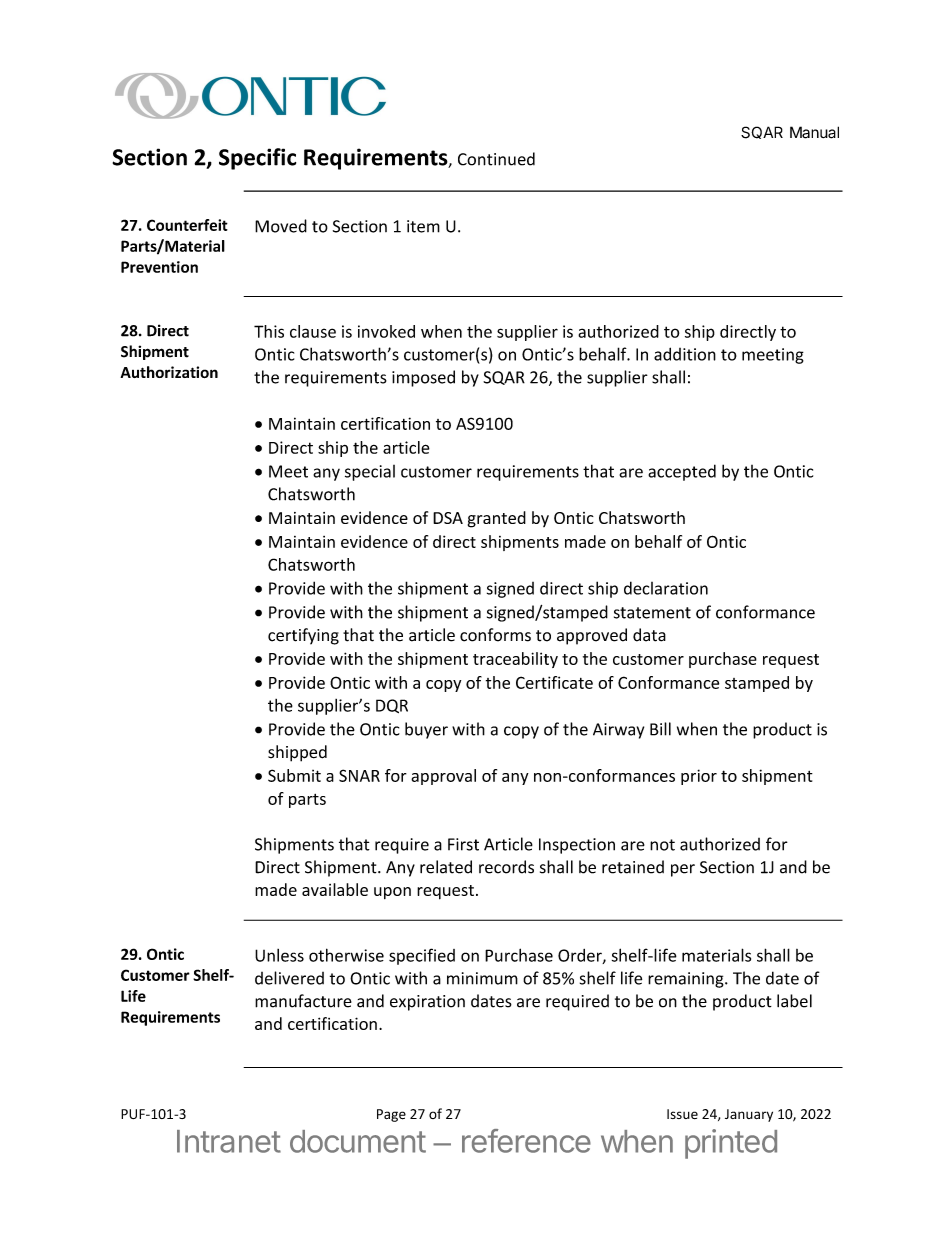  Describe the element at coordinates (496, 159) in the screenshot. I see `Continued` at that location.
